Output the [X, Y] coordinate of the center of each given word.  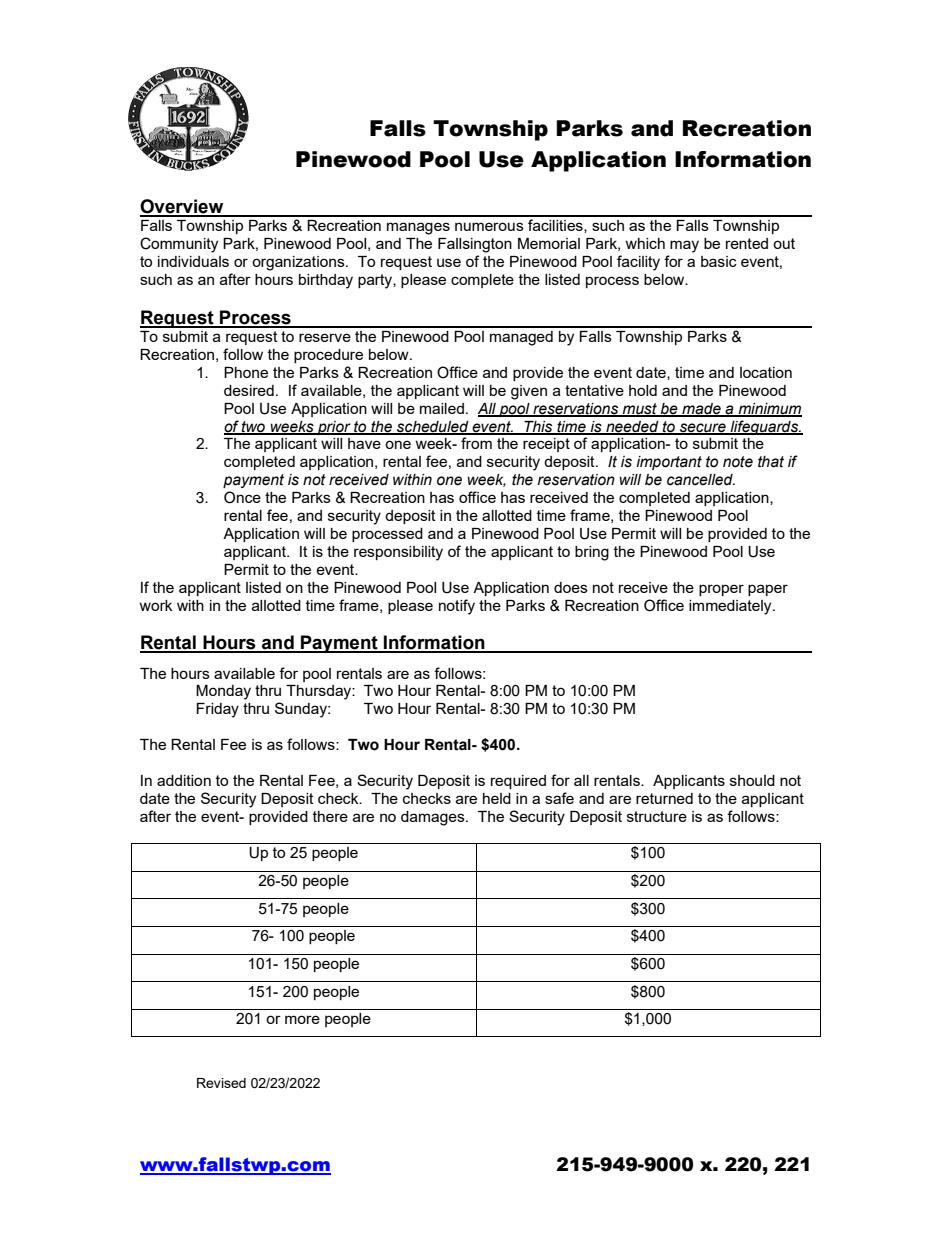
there [330, 816]
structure [657, 816]
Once [242, 497]
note [738, 462]
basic [719, 261]
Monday [223, 692]
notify [457, 607]
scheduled [433, 427]
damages [434, 818]
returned [664, 798]
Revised [221, 1083]
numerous [489, 226]
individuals [193, 261]
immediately [731, 607]
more [302, 1019]
